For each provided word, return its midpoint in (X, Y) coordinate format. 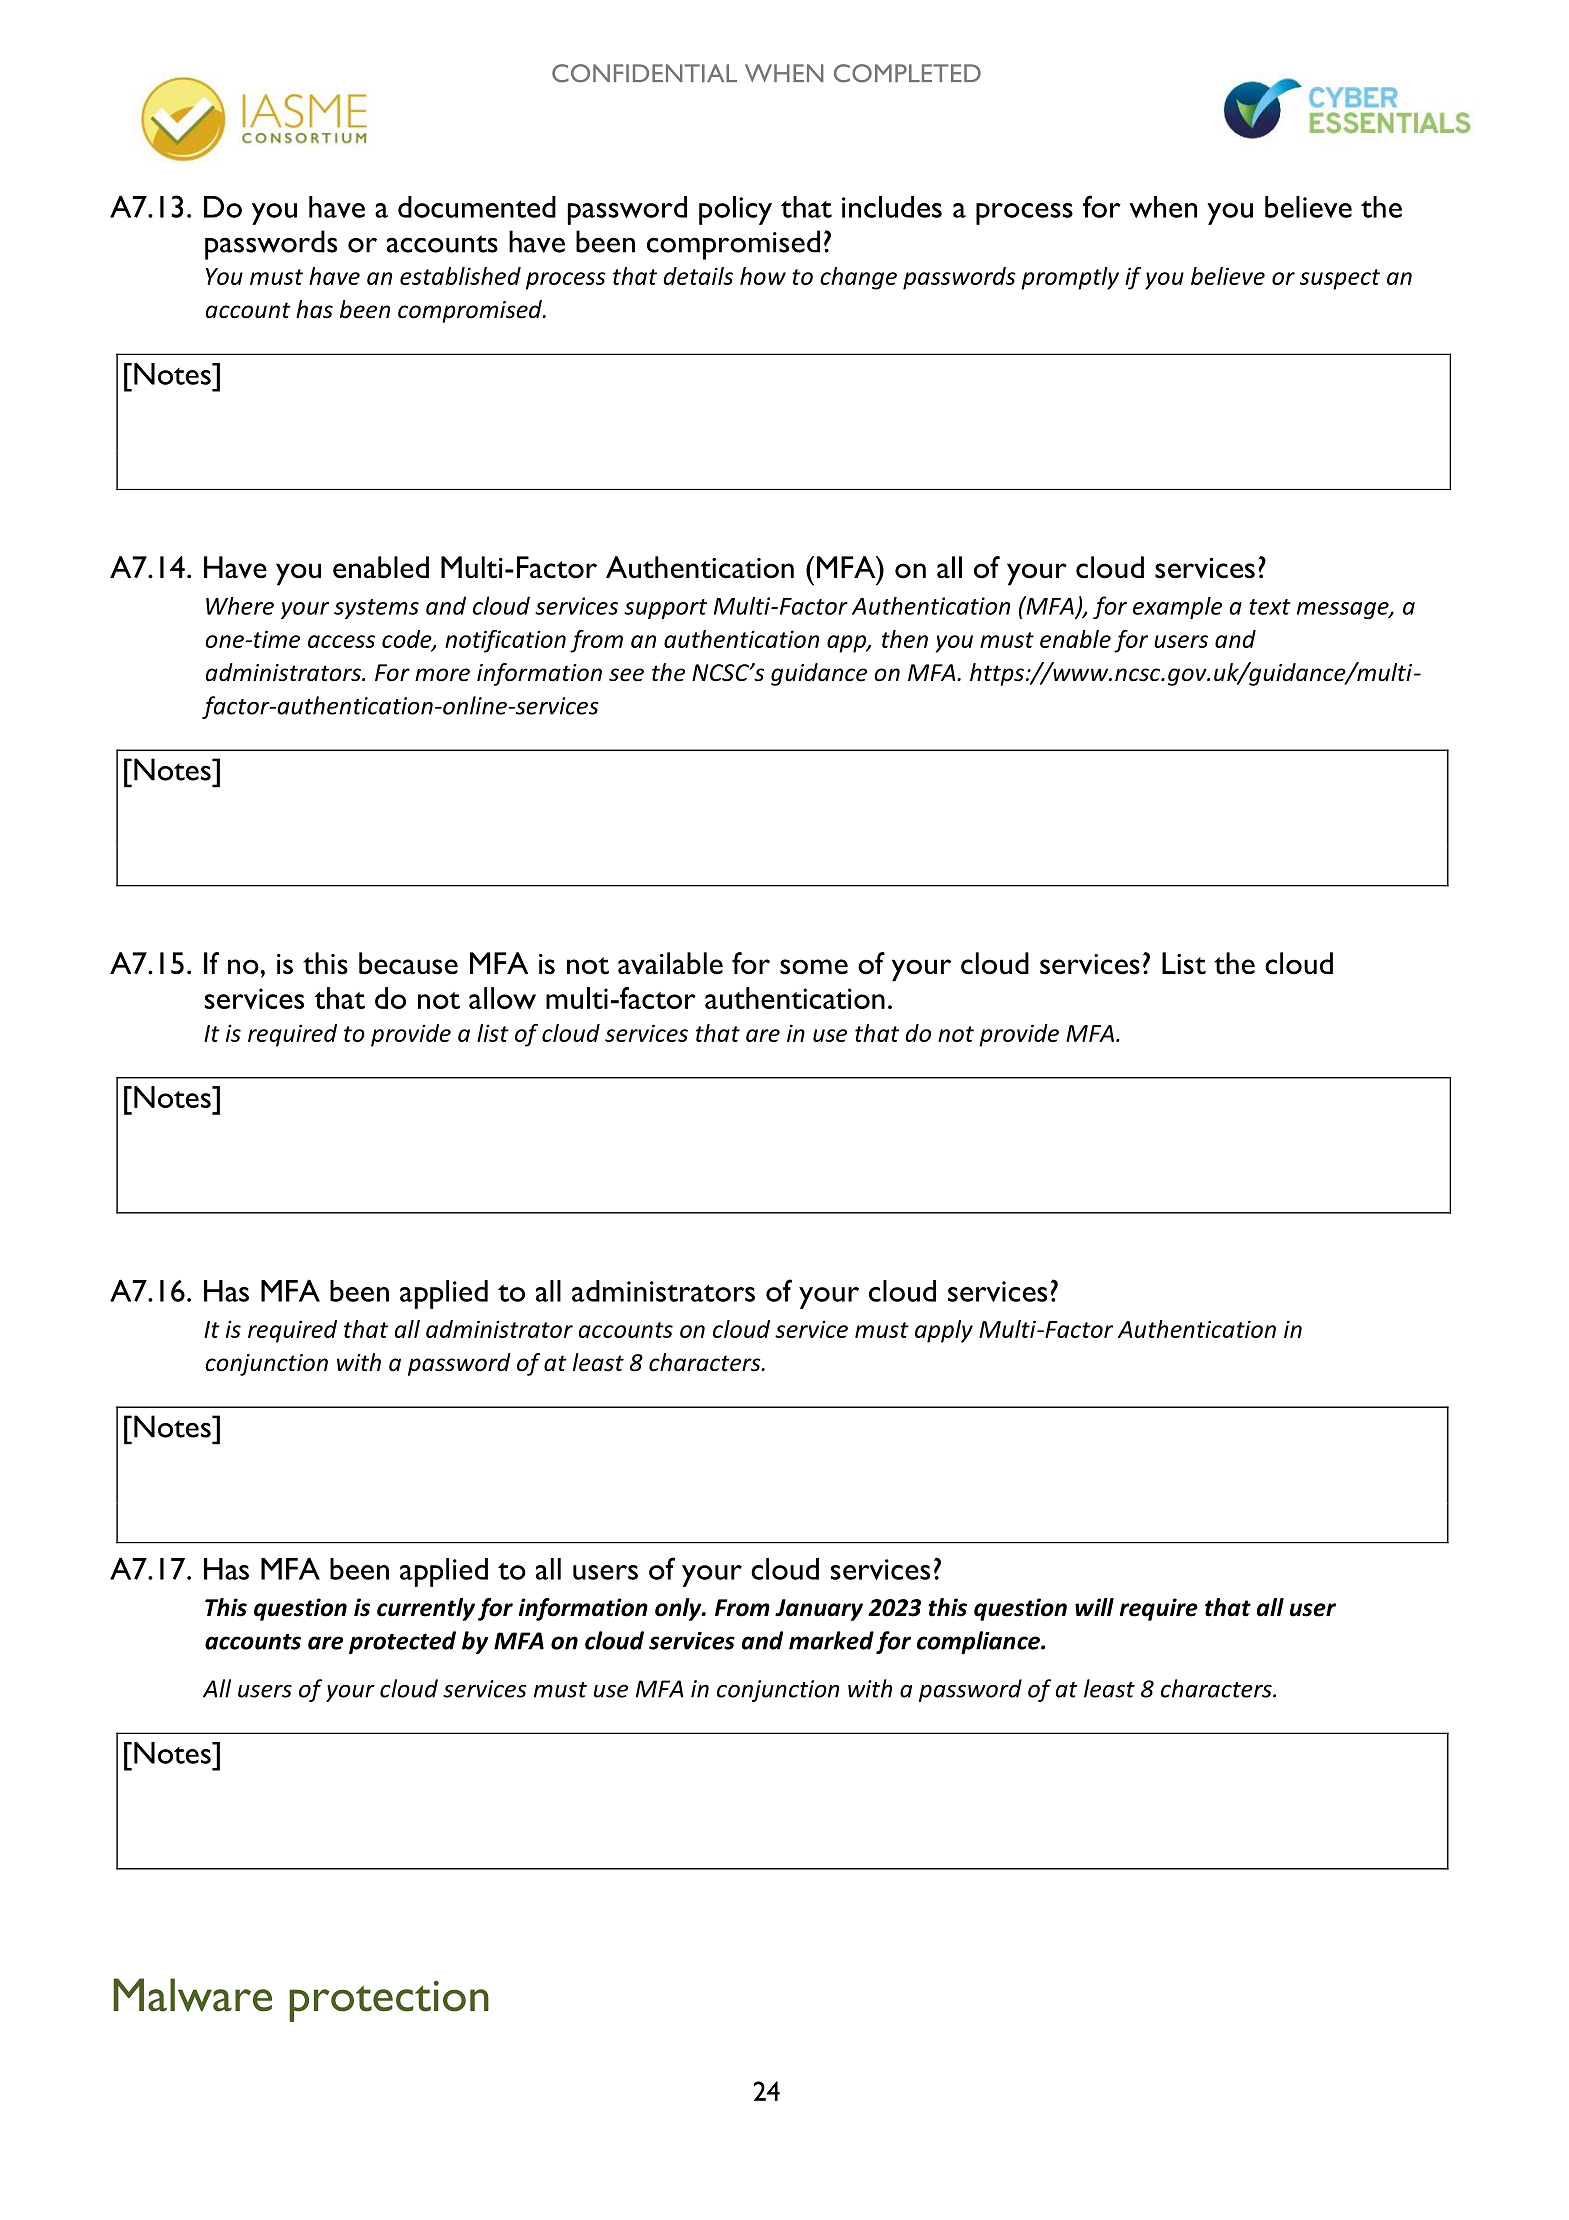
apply (944, 1331)
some (814, 967)
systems (376, 609)
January (819, 1610)
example (1177, 608)
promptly (1070, 278)
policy (735, 210)
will (1094, 1607)
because (408, 963)
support (665, 609)
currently (426, 1609)
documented (477, 207)
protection (389, 2001)
